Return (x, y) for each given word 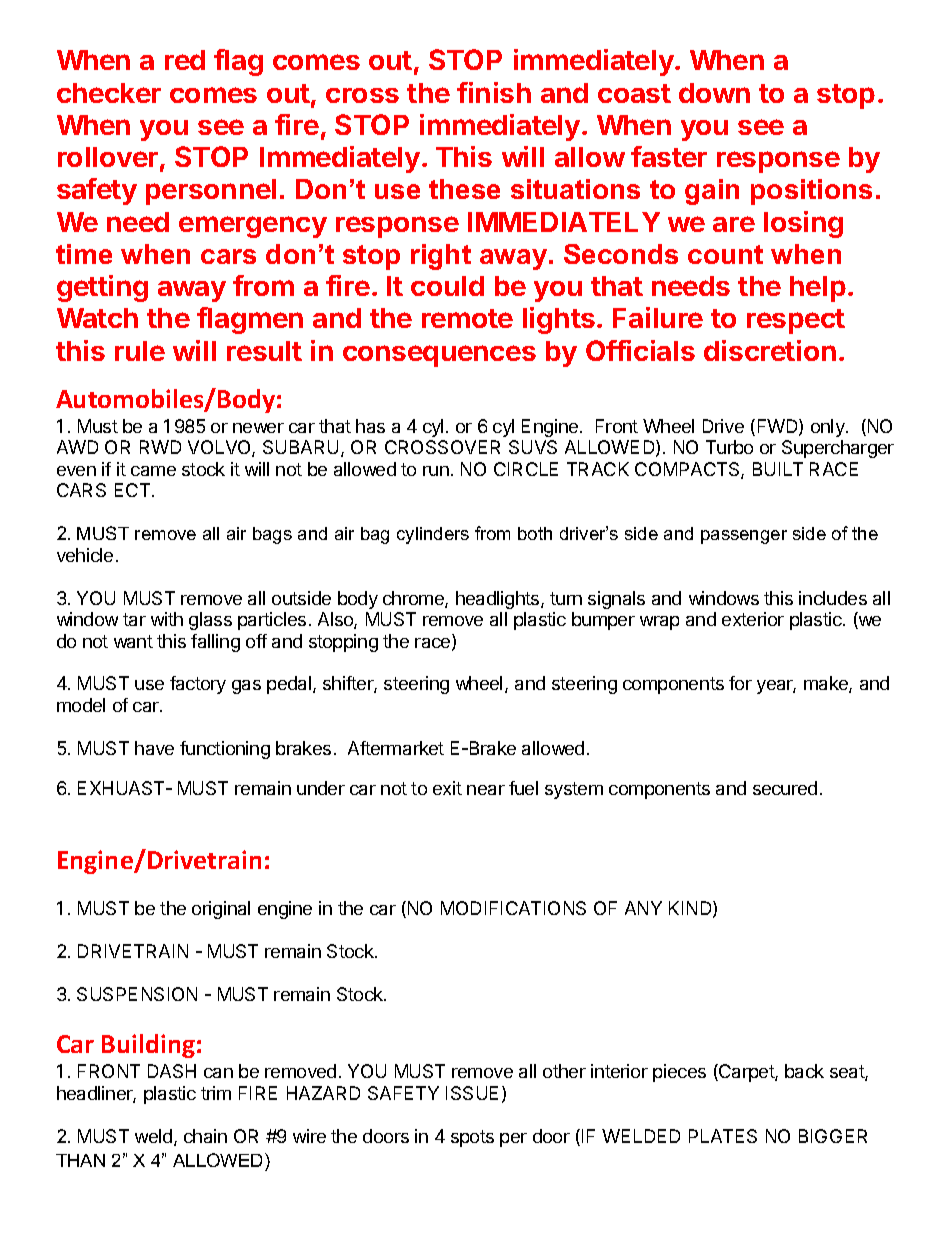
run (436, 471)
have (154, 748)
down (714, 93)
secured (785, 788)
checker (109, 93)
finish (494, 92)
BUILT (778, 469)
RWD (160, 447)
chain (205, 1136)
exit (447, 788)
